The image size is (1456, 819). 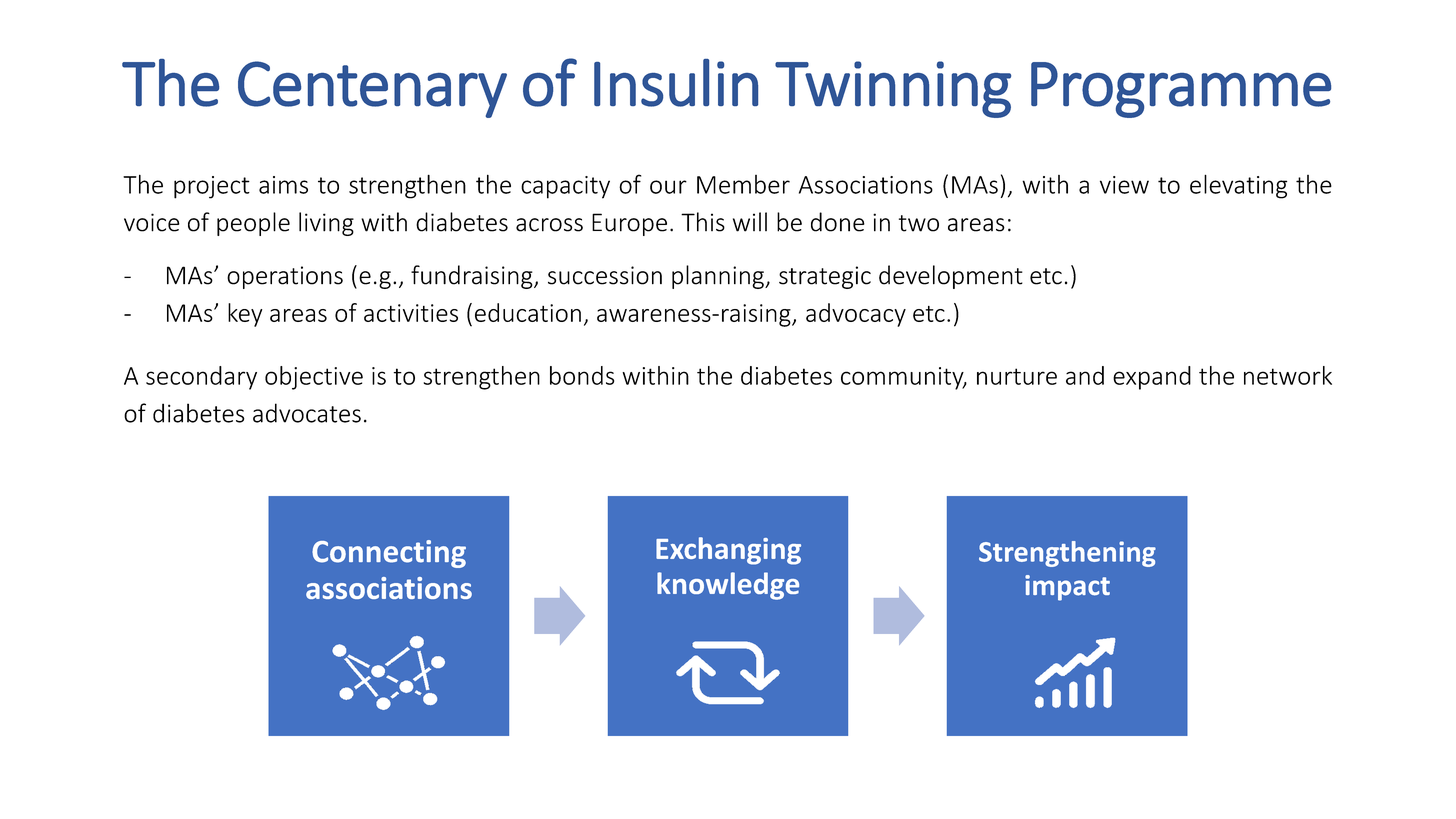 What do you see at coordinates (582, 375) in the screenshot?
I see `bonds` at bounding box center [582, 375].
